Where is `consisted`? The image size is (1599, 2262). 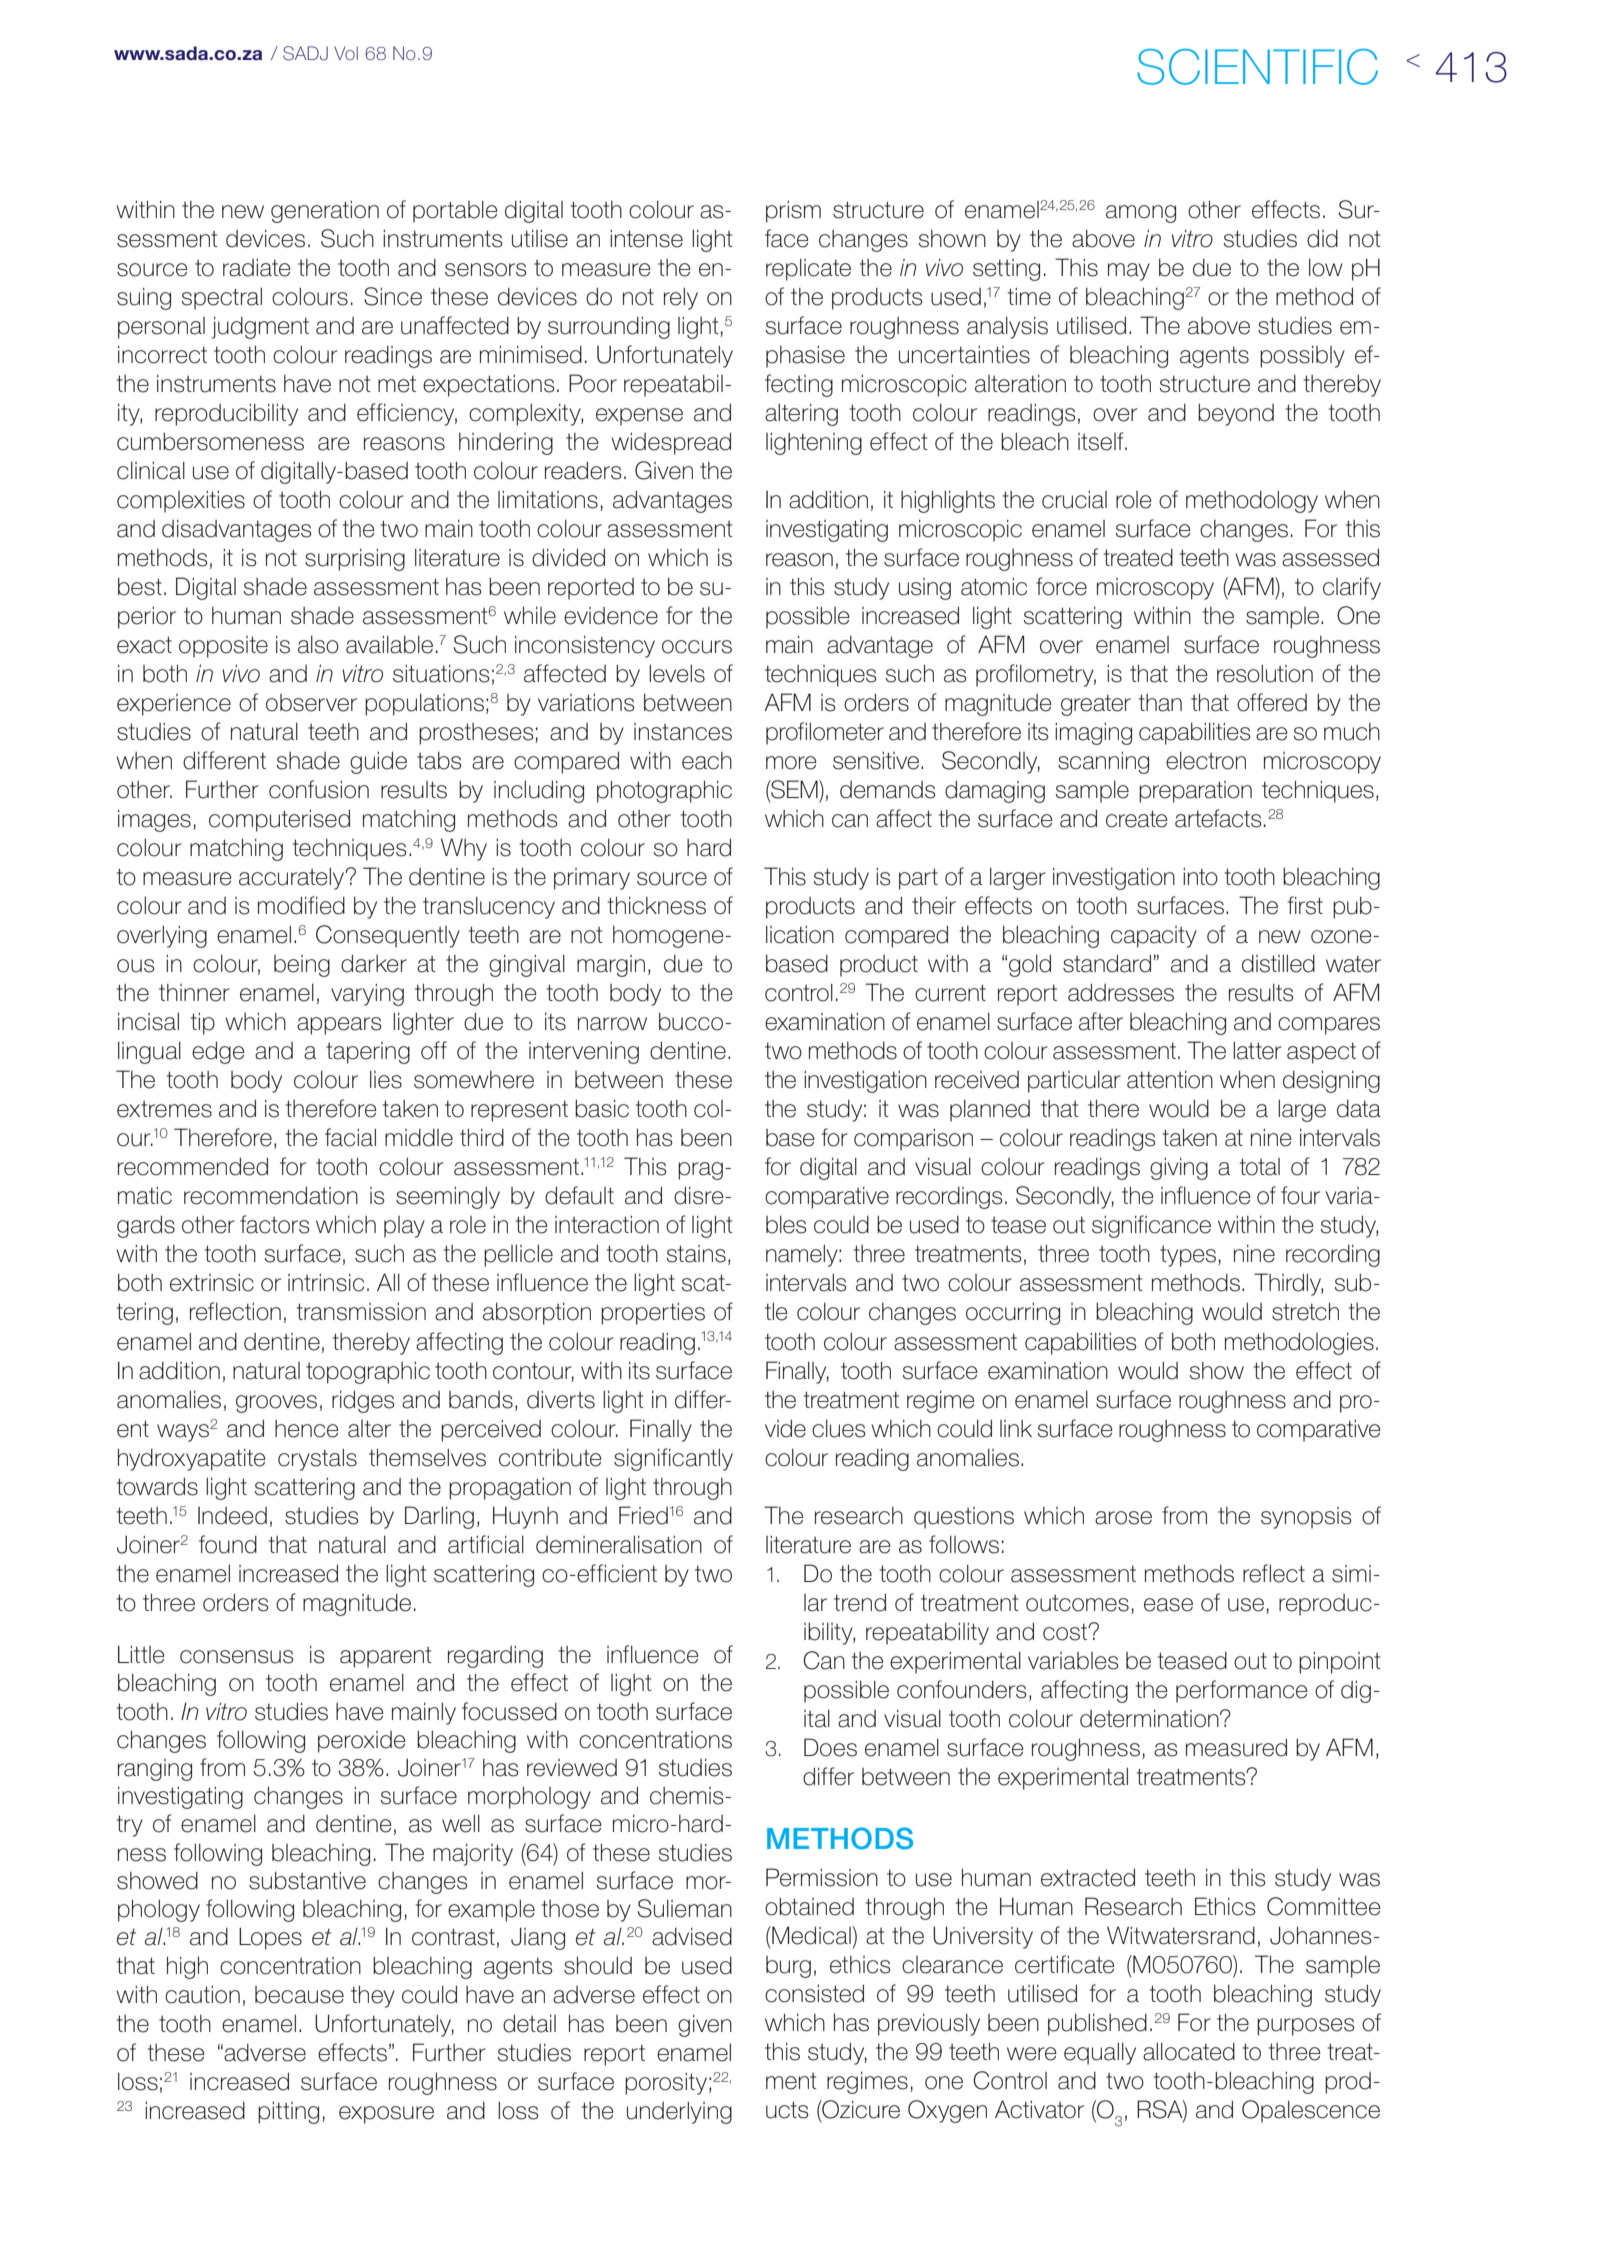
consisted is located at coordinates (814, 1993).
